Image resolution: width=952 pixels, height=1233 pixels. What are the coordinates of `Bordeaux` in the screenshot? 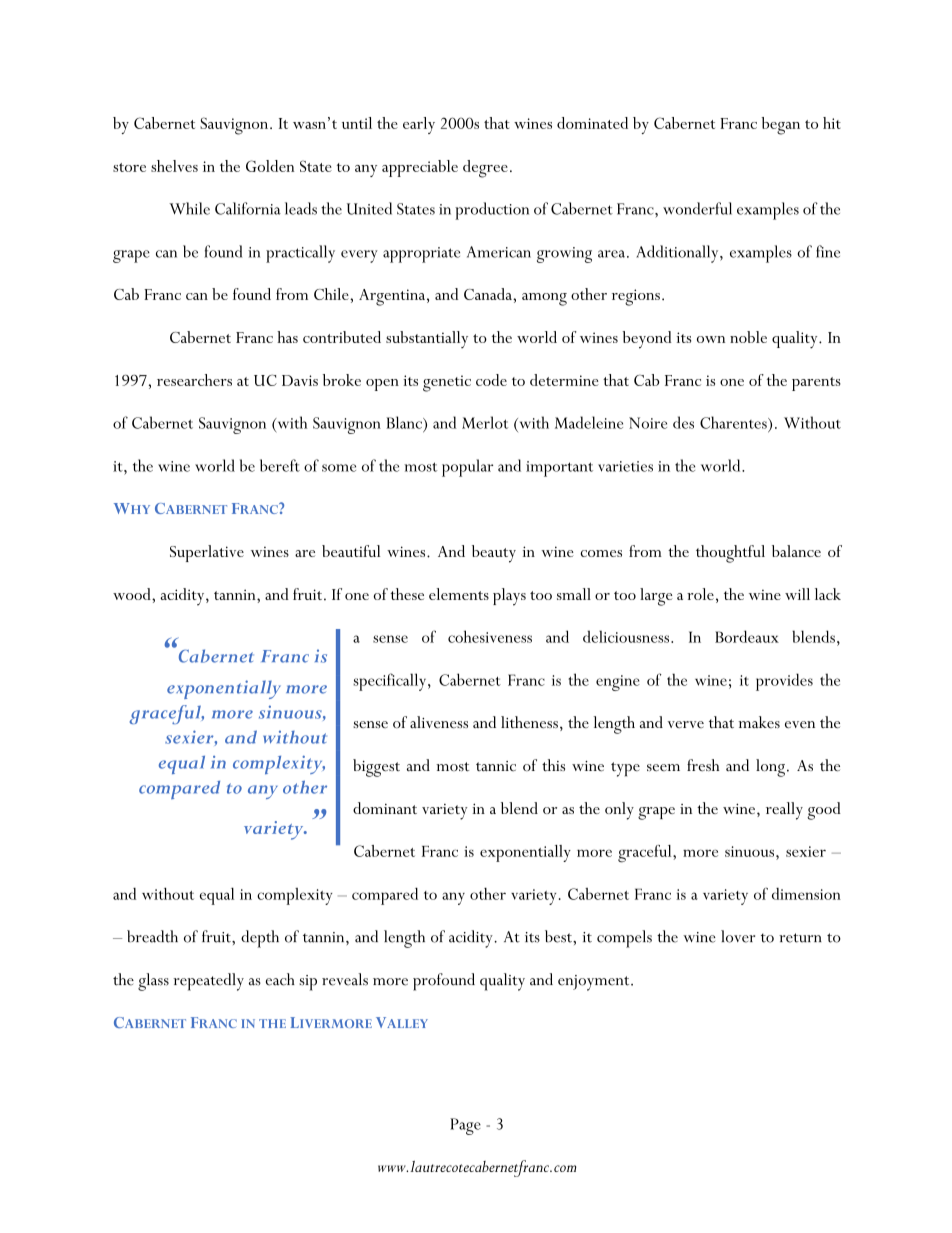 It's located at (747, 636).
